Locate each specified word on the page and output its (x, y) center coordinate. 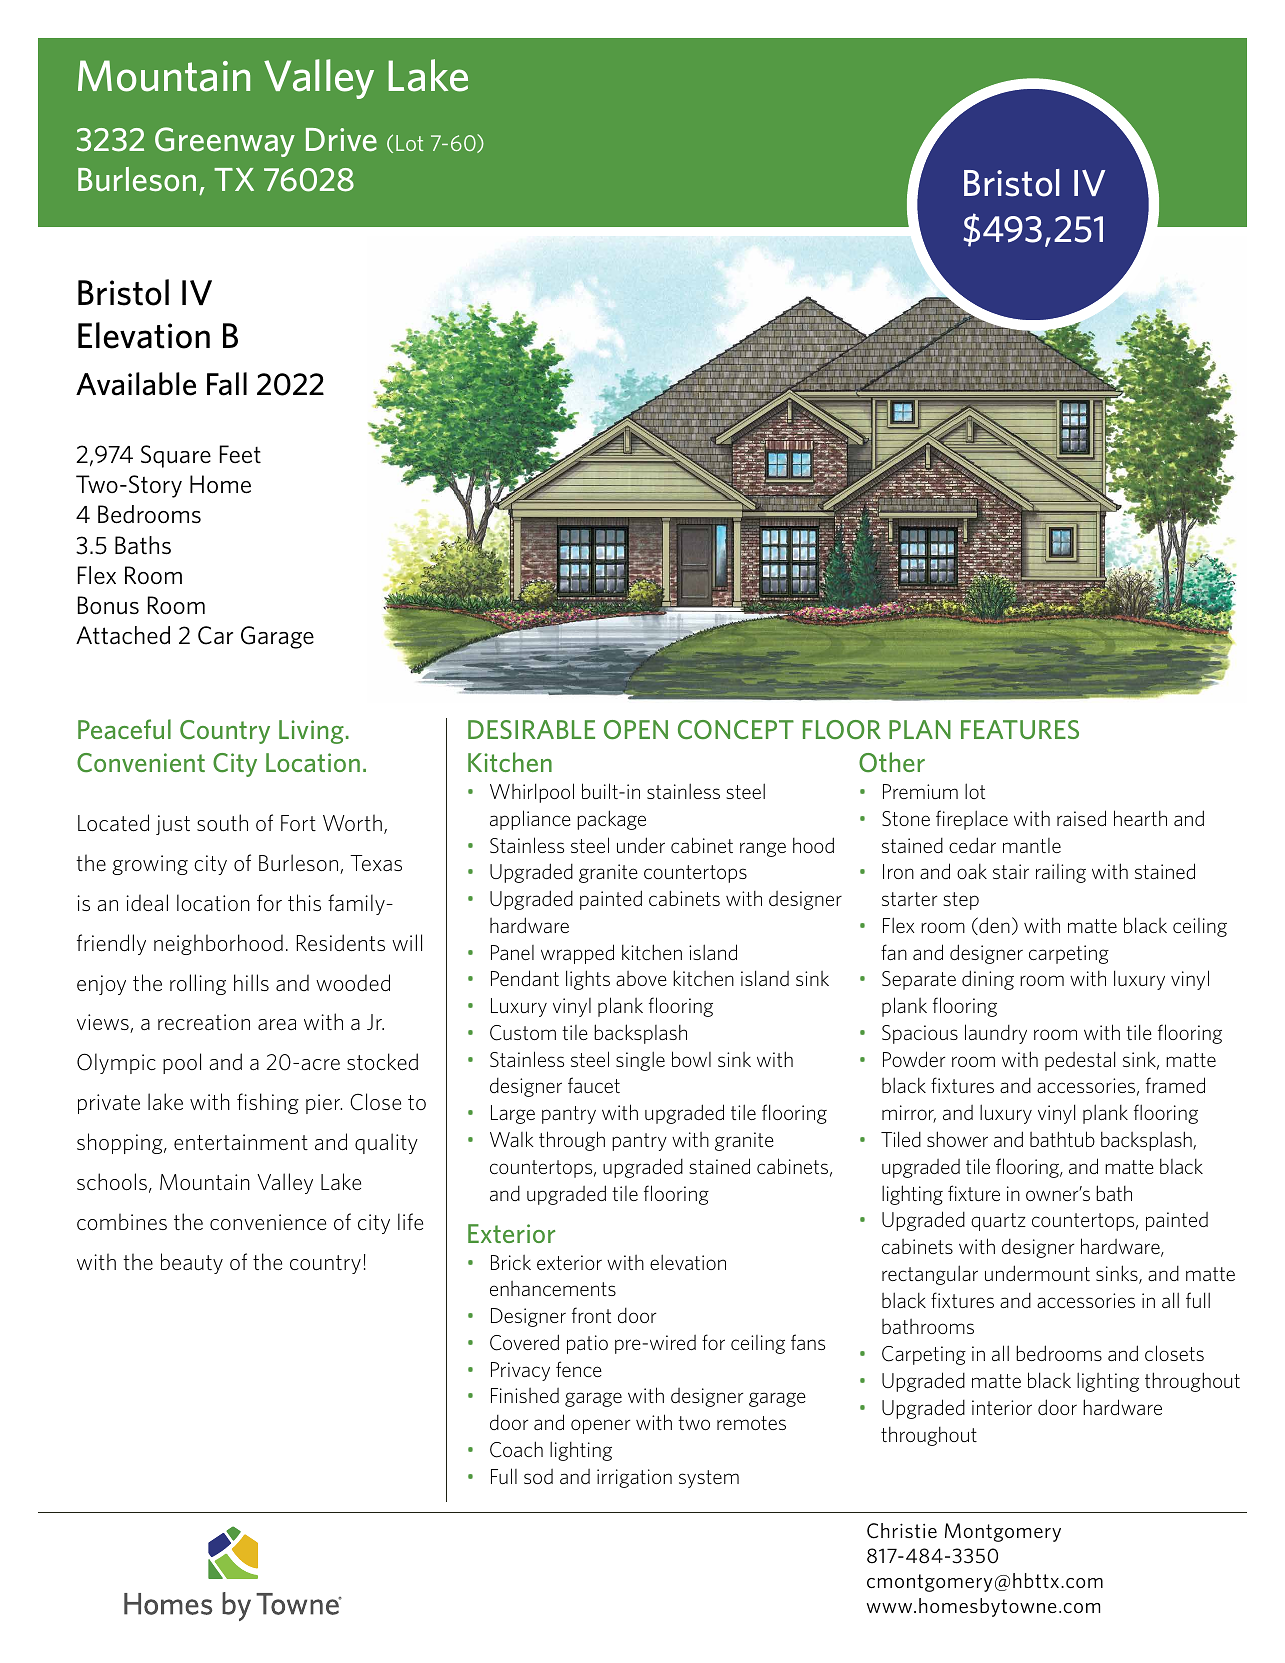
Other (892, 762)
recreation (204, 1022)
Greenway (225, 142)
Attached (123, 635)
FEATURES (1020, 730)
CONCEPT (736, 730)
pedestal (1080, 1061)
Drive (341, 139)
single (640, 1061)
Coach (516, 1449)
